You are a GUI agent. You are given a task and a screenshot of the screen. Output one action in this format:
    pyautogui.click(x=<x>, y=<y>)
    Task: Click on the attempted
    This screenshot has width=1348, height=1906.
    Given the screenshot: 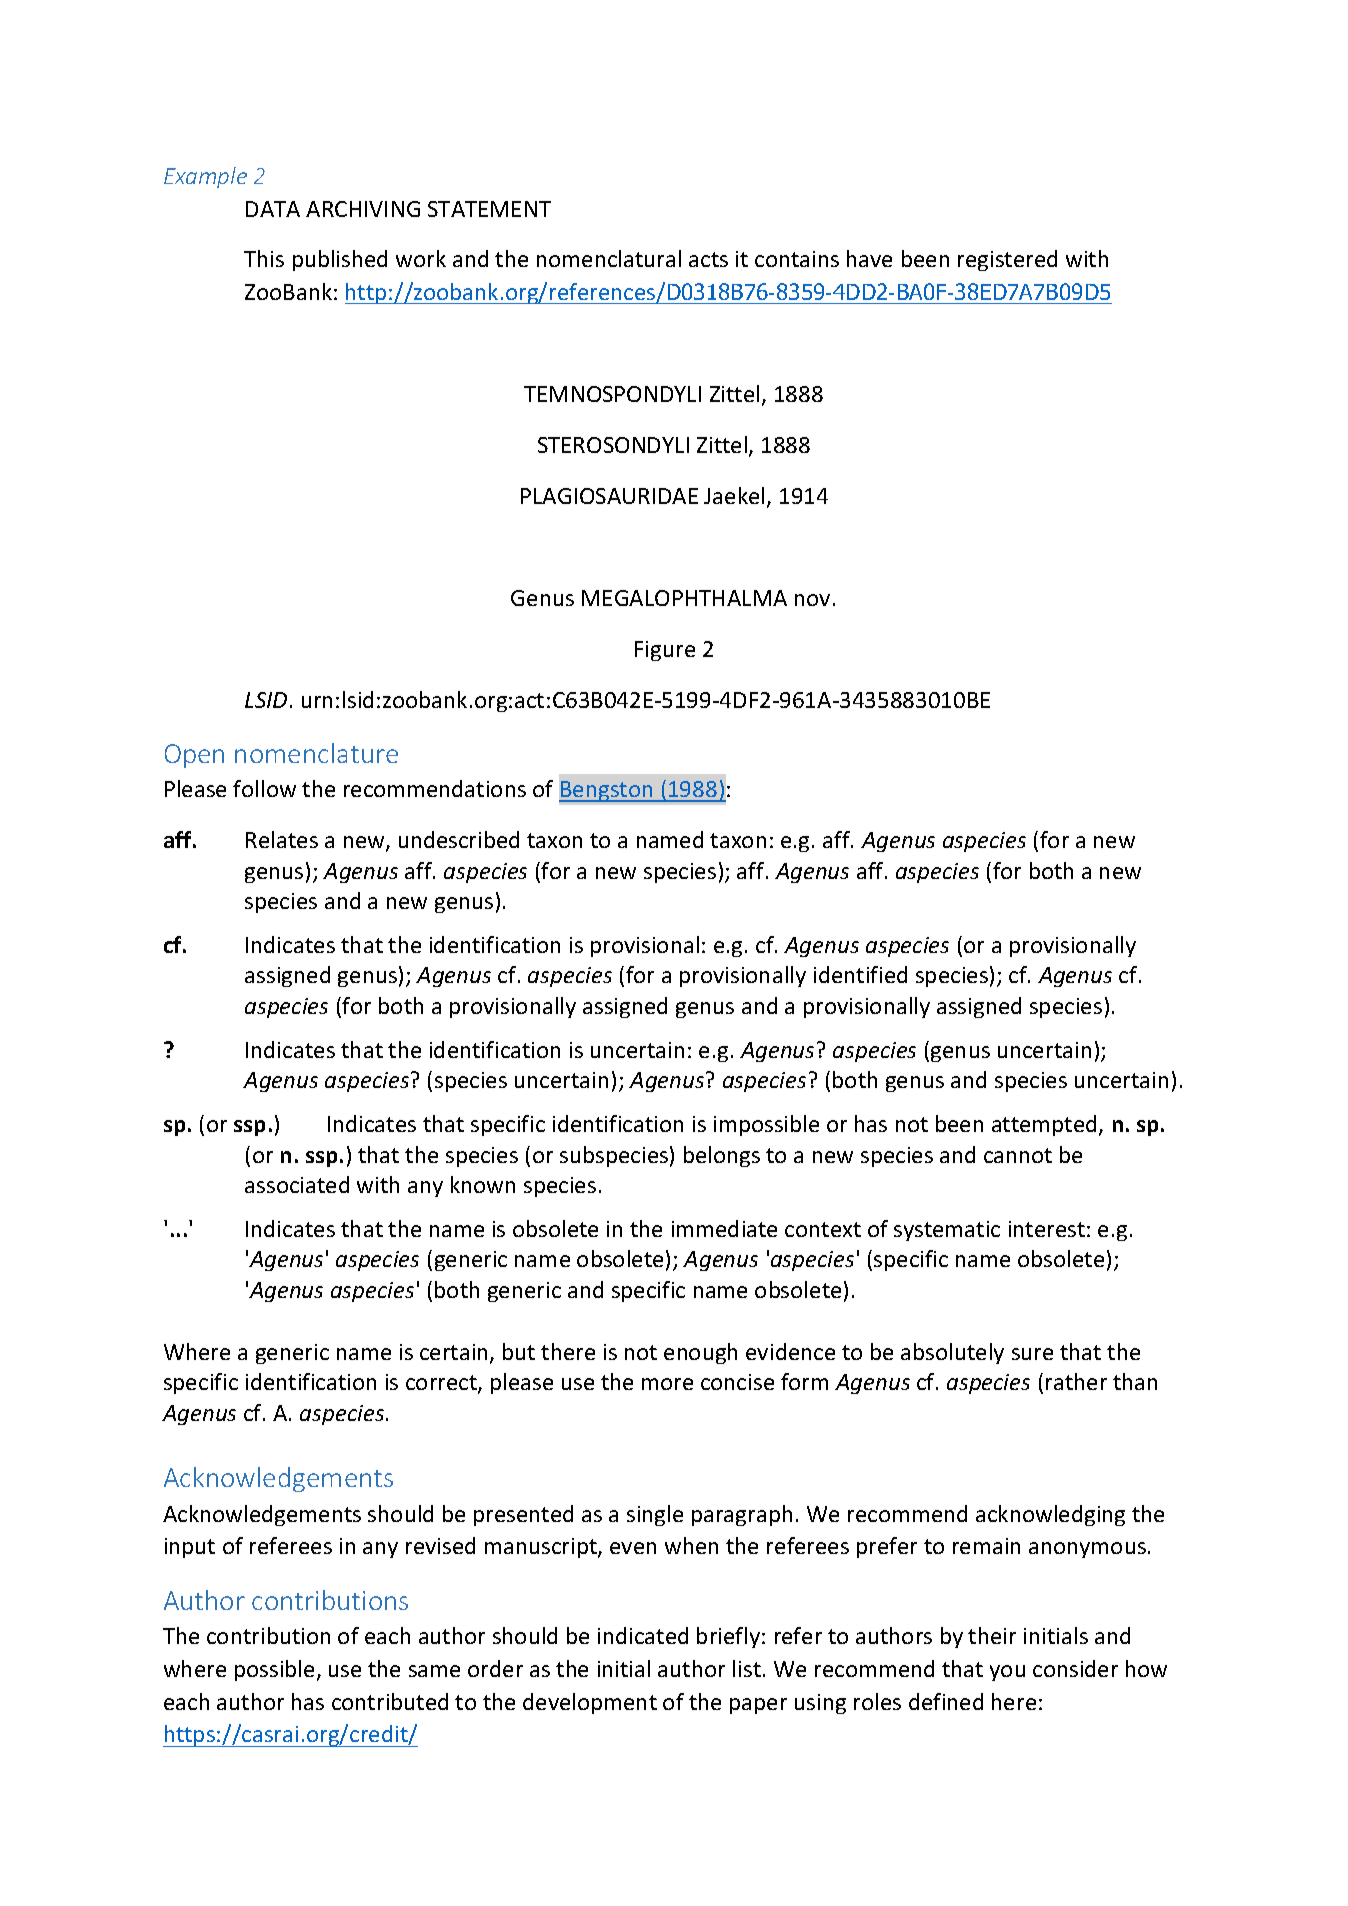 What is the action you would take?
    pyautogui.click(x=1044, y=1125)
